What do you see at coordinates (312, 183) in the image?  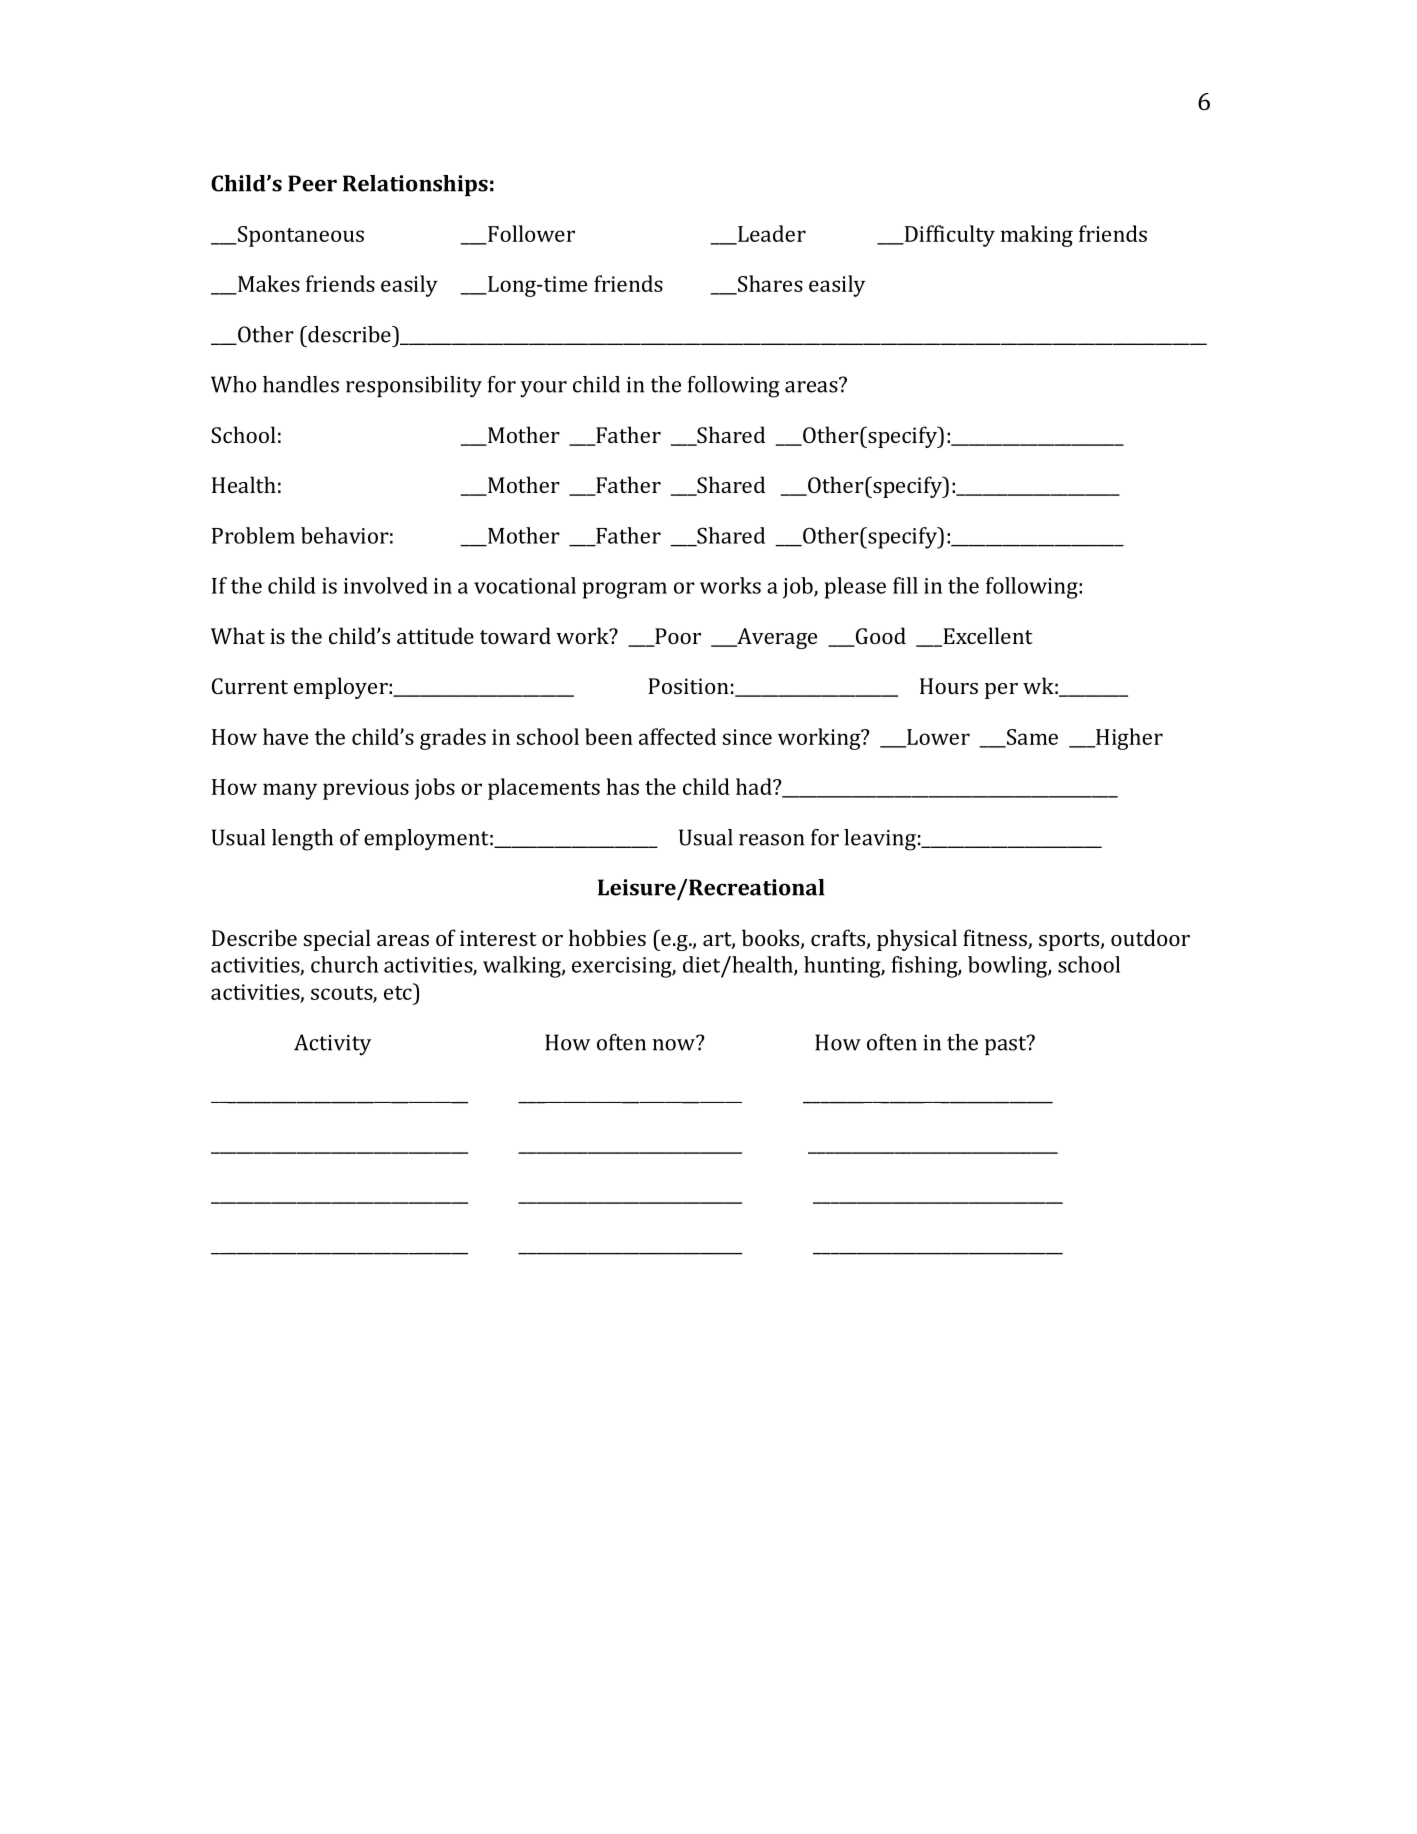 I see `Peer` at bounding box center [312, 183].
